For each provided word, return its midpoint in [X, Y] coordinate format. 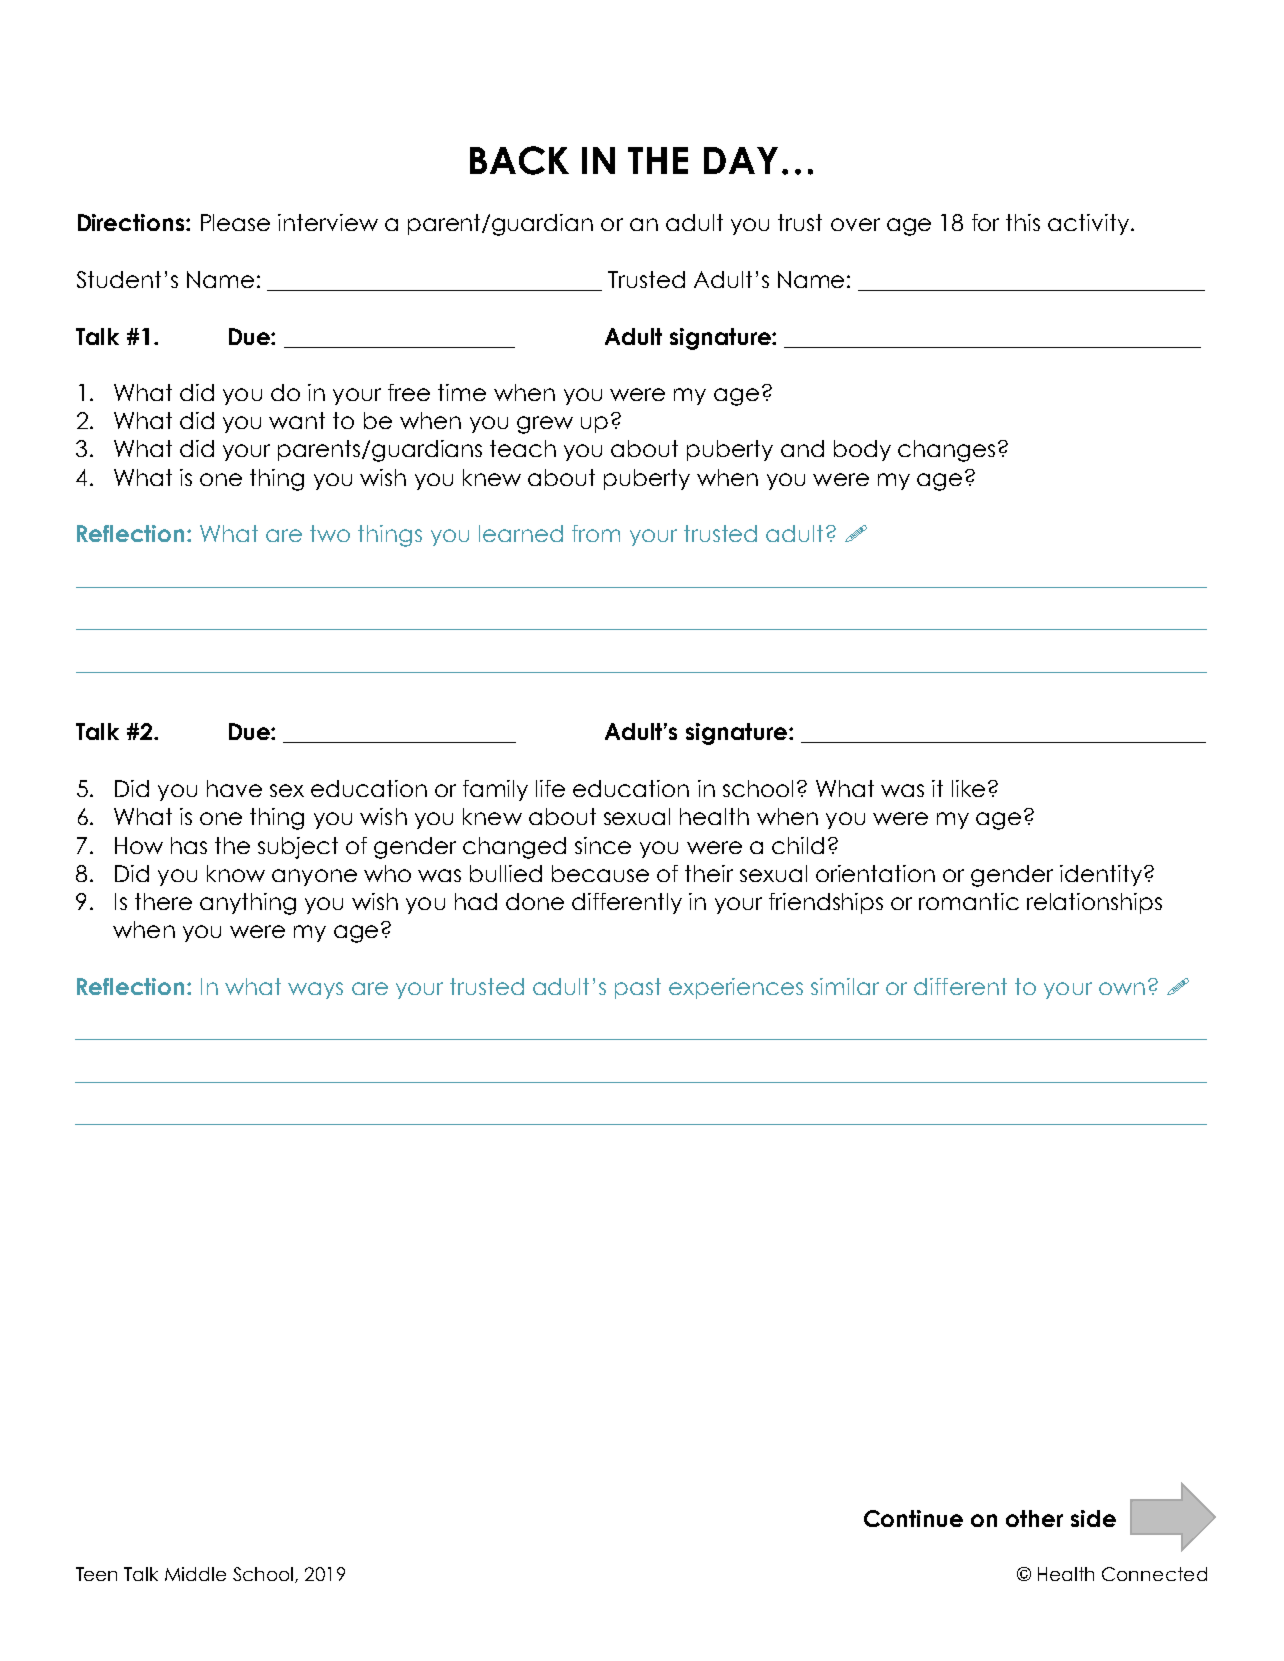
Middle [195, 1574]
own [1122, 988]
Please [235, 222]
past [638, 988]
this [1023, 222]
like [968, 788]
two [330, 533]
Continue [913, 1518]
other [1034, 1518]
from [596, 533]
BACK [519, 160]
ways [315, 990]
